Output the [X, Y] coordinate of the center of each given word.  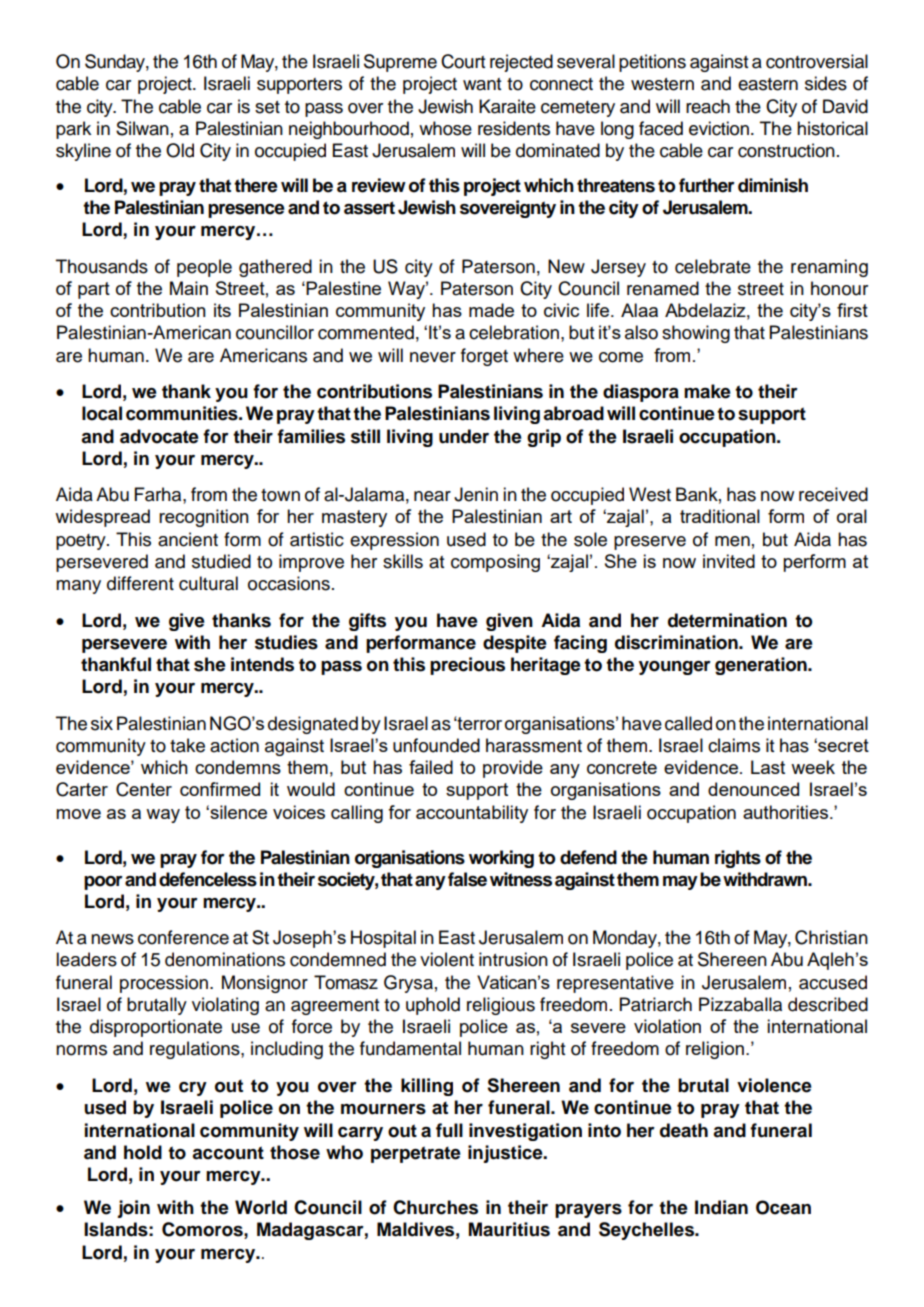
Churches [435, 1207]
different [140, 583]
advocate [159, 436]
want [482, 84]
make [707, 391]
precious [467, 666]
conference [183, 937]
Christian [831, 937]
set [267, 107]
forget [484, 357]
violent [447, 959]
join [133, 1209]
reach [708, 106]
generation [762, 666]
